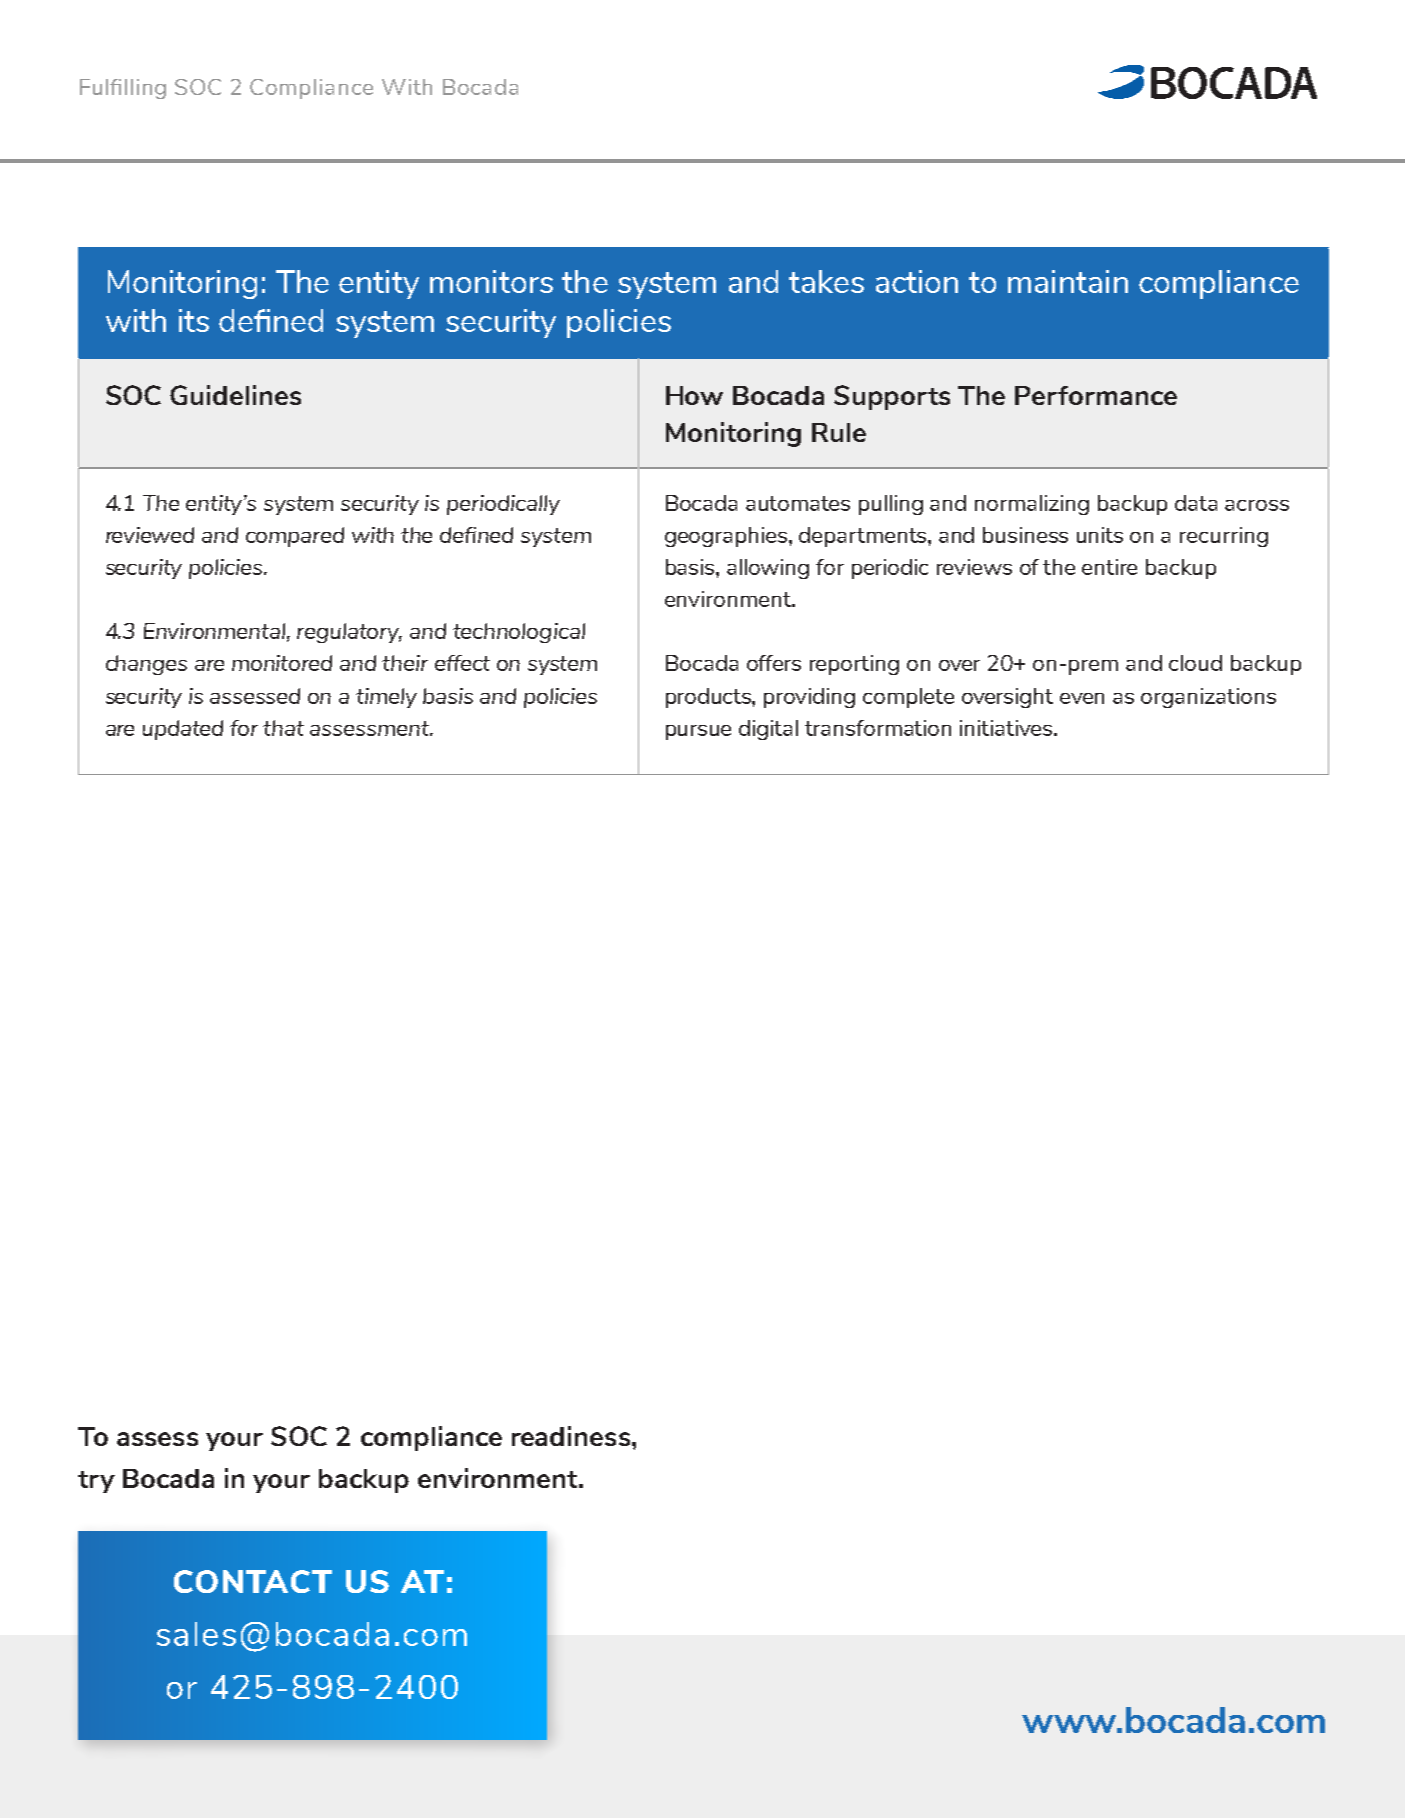  I want to click on maintain, so click(1068, 281).
